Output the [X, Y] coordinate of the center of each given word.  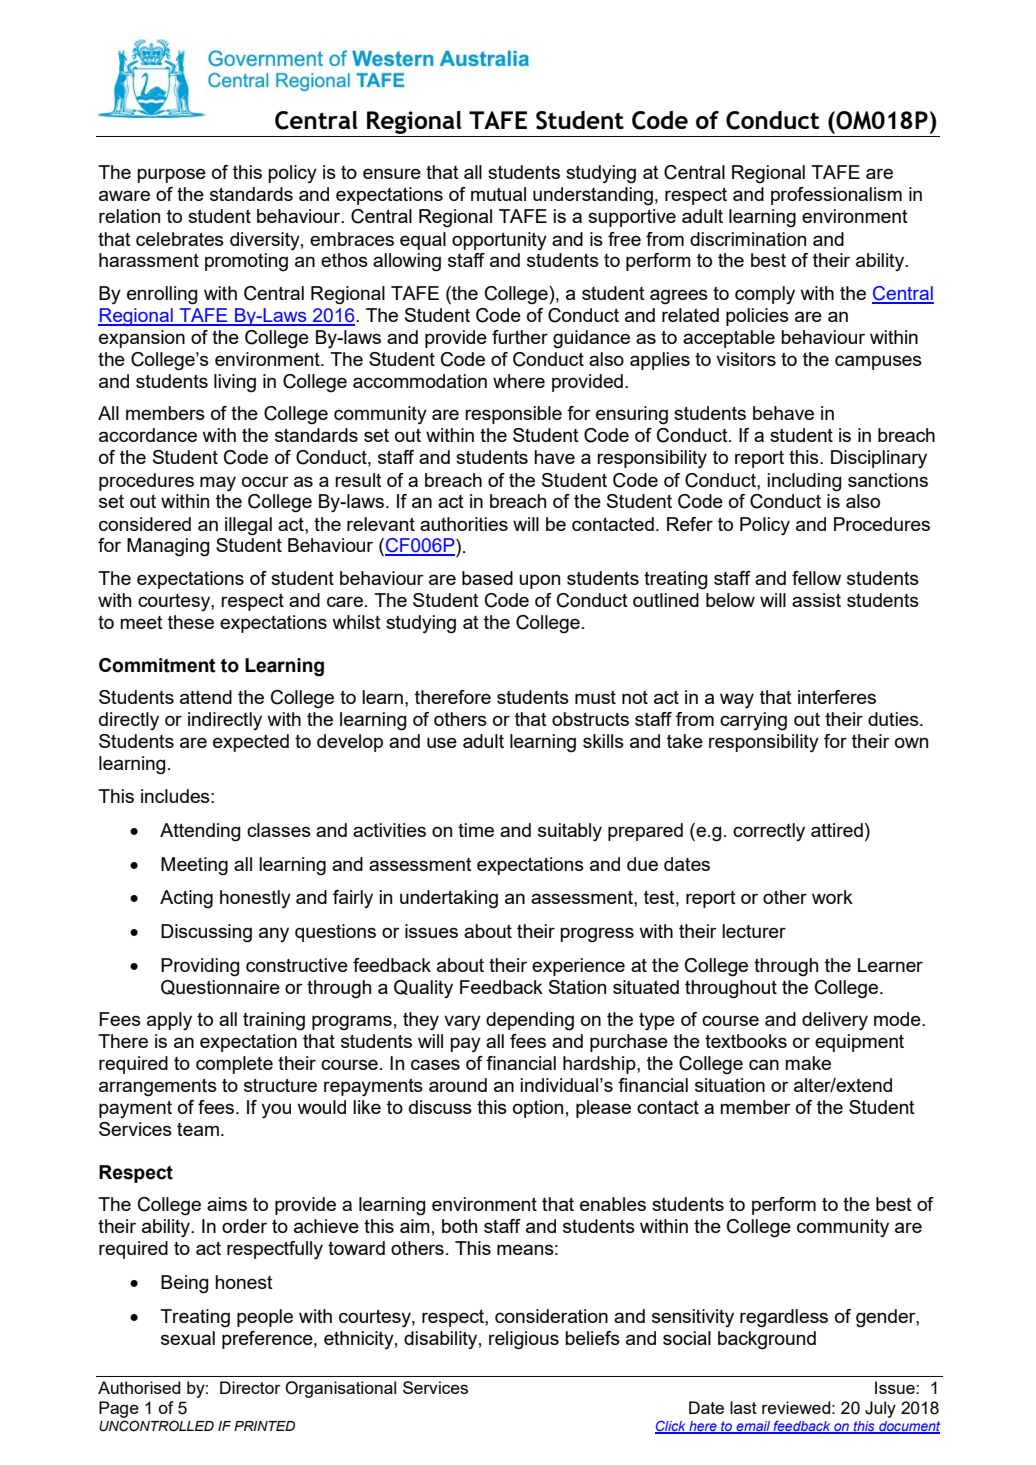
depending [530, 1021]
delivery [835, 1021]
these [191, 622]
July [880, 1409]
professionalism [836, 196]
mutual [498, 194]
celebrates [180, 239]
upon [539, 581]
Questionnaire [220, 987]
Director [250, 1387]
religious [524, 1340]
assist [816, 600]
